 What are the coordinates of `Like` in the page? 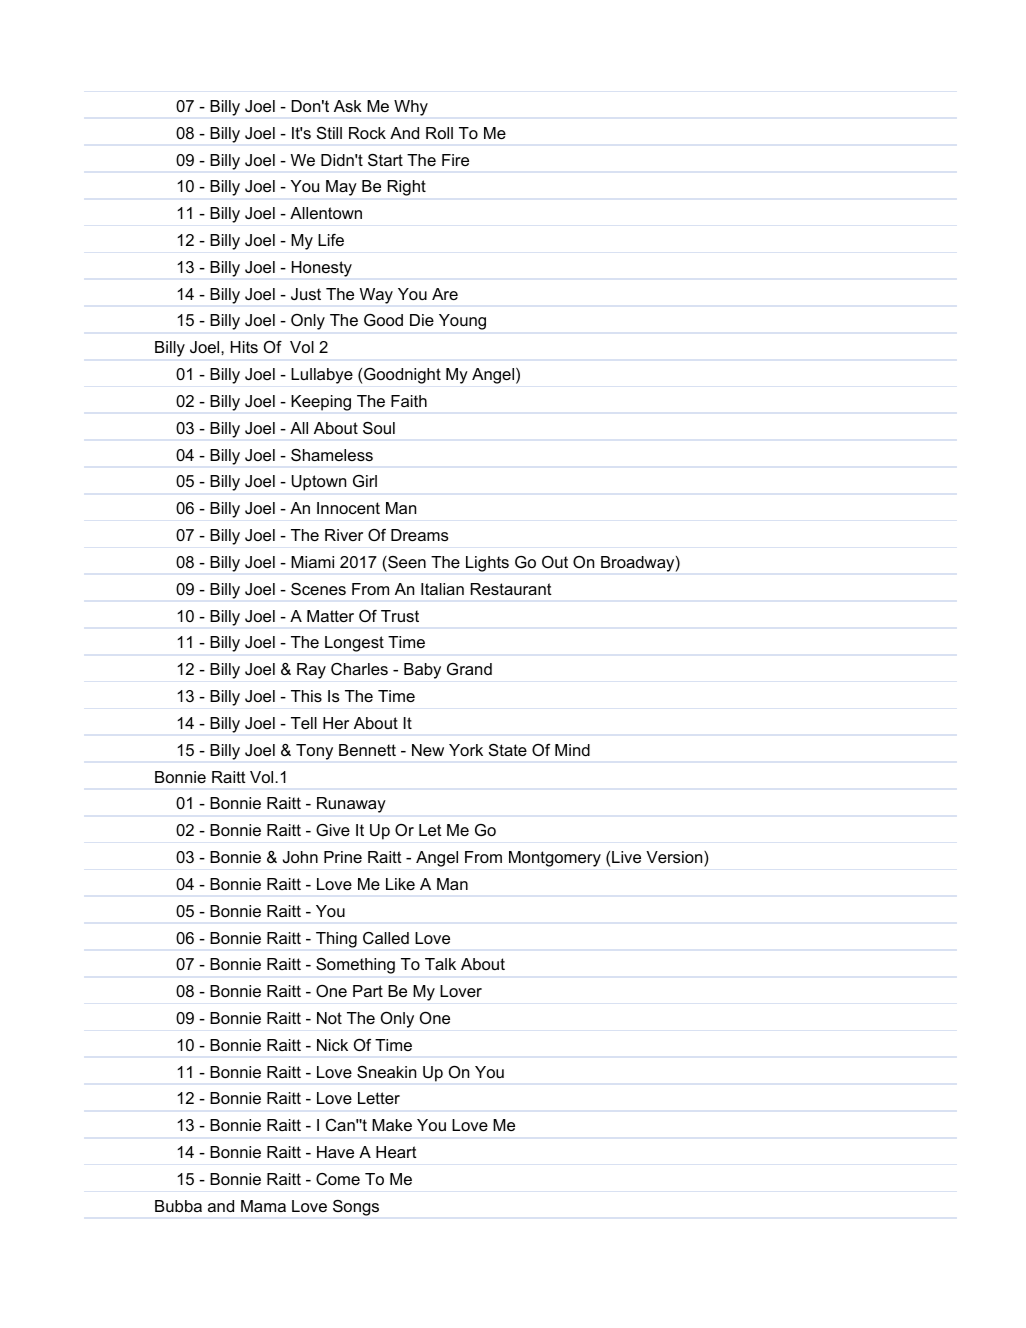 It's located at (400, 884).
